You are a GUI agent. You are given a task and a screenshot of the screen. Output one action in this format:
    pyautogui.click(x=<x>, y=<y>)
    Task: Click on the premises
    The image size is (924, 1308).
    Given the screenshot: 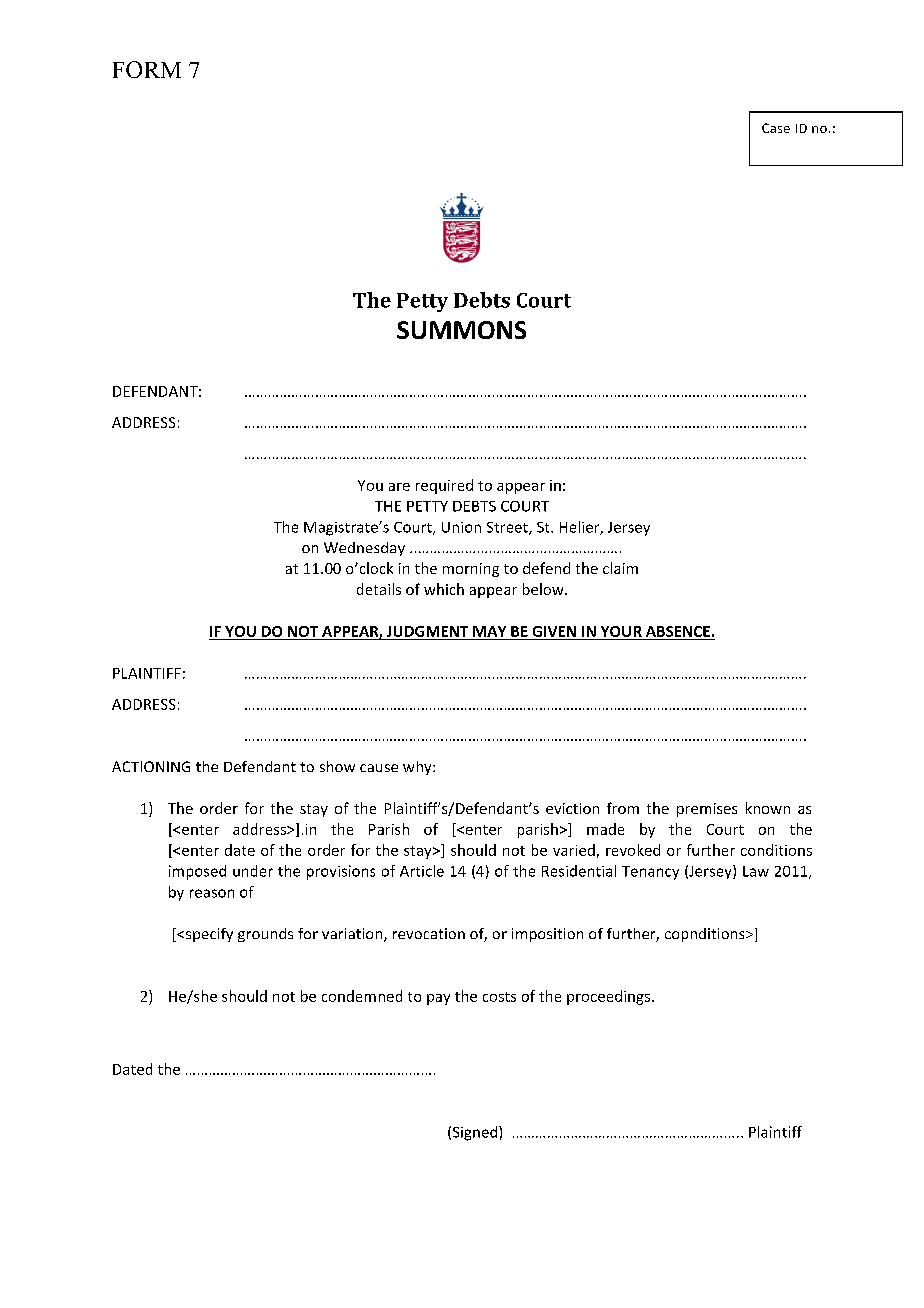 What is the action you would take?
    pyautogui.click(x=707, y=810)
